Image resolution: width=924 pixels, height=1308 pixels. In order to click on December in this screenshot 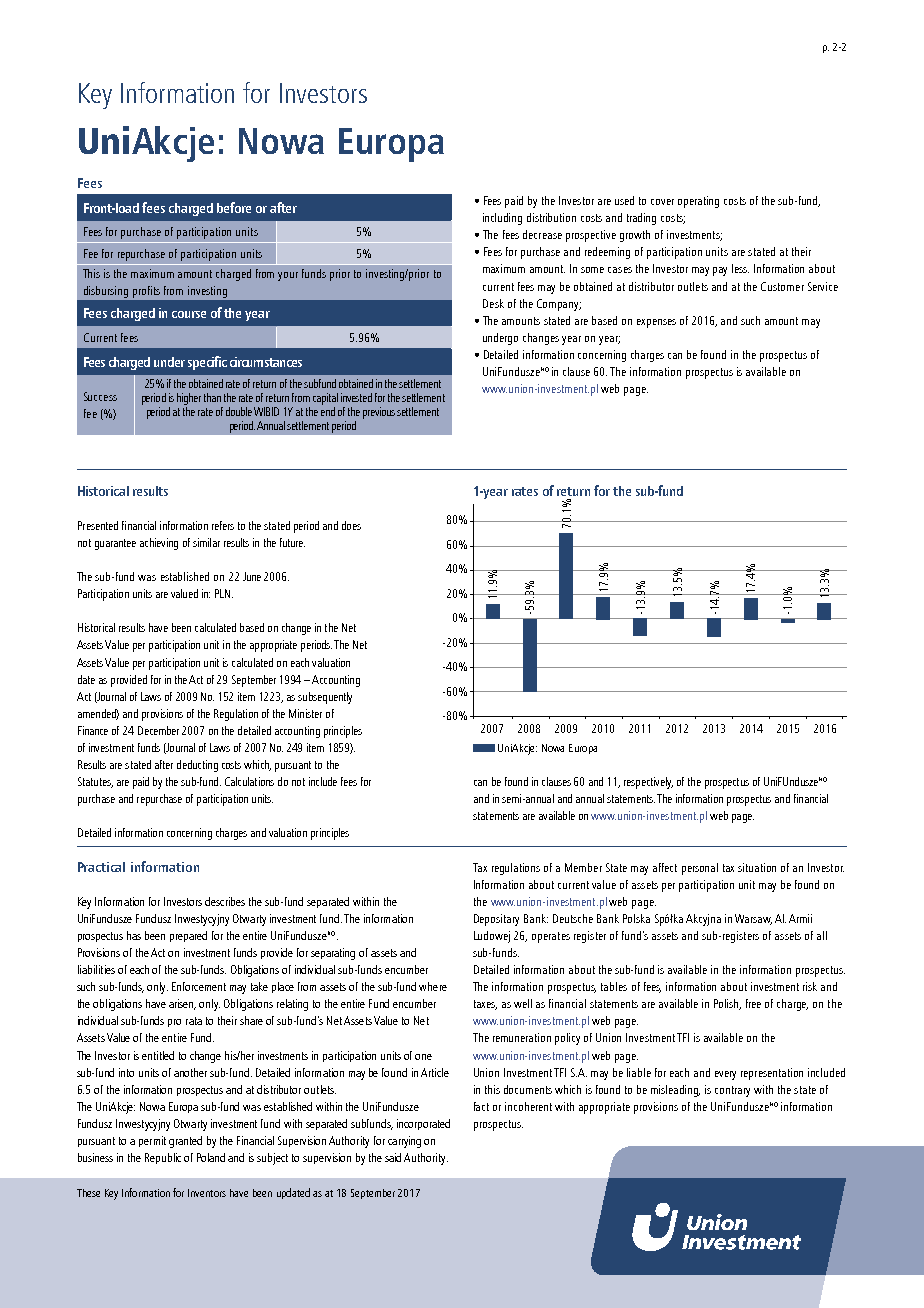, I will do `click(158, 730)`.
